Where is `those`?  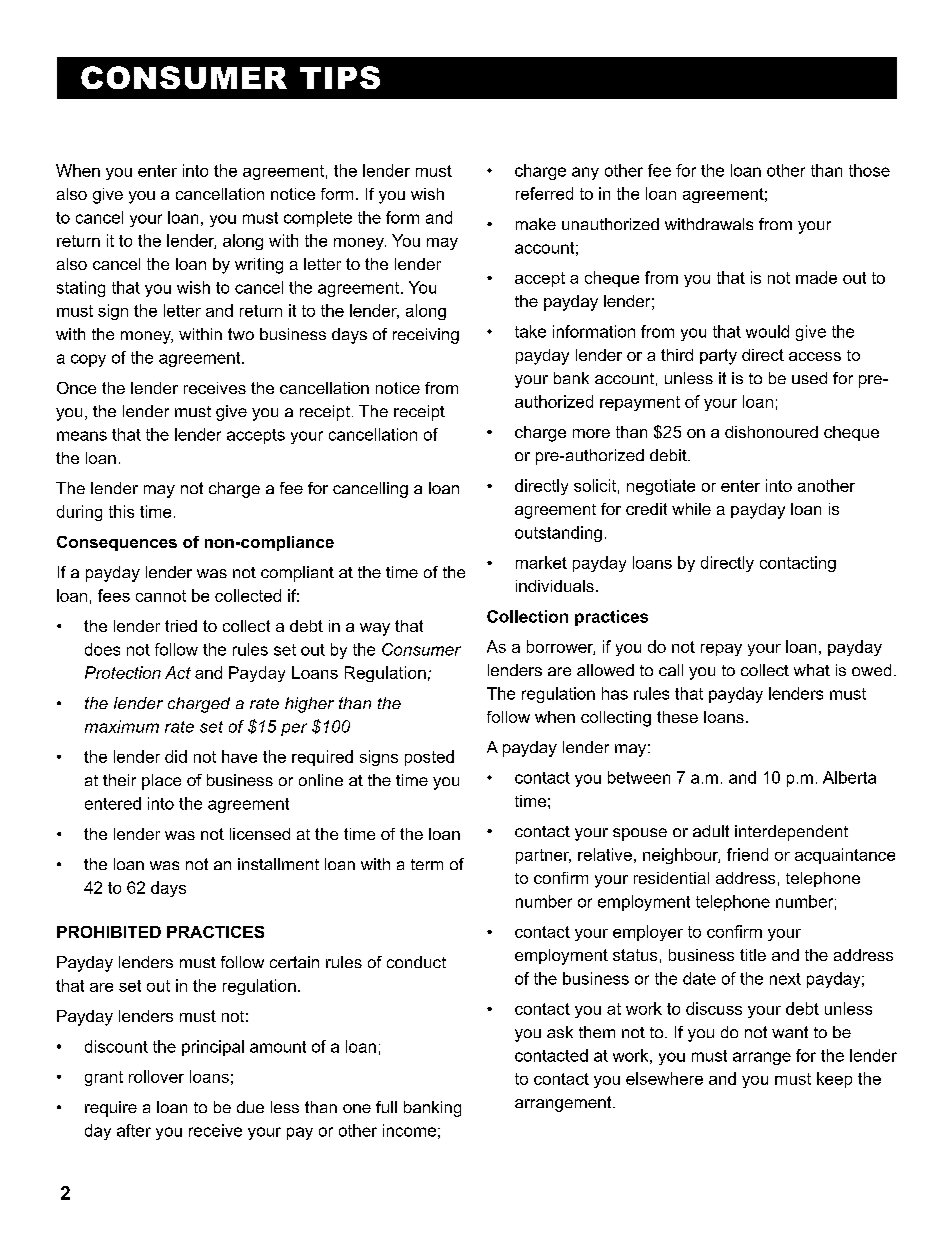
those is located at coordinates (869, 170).
